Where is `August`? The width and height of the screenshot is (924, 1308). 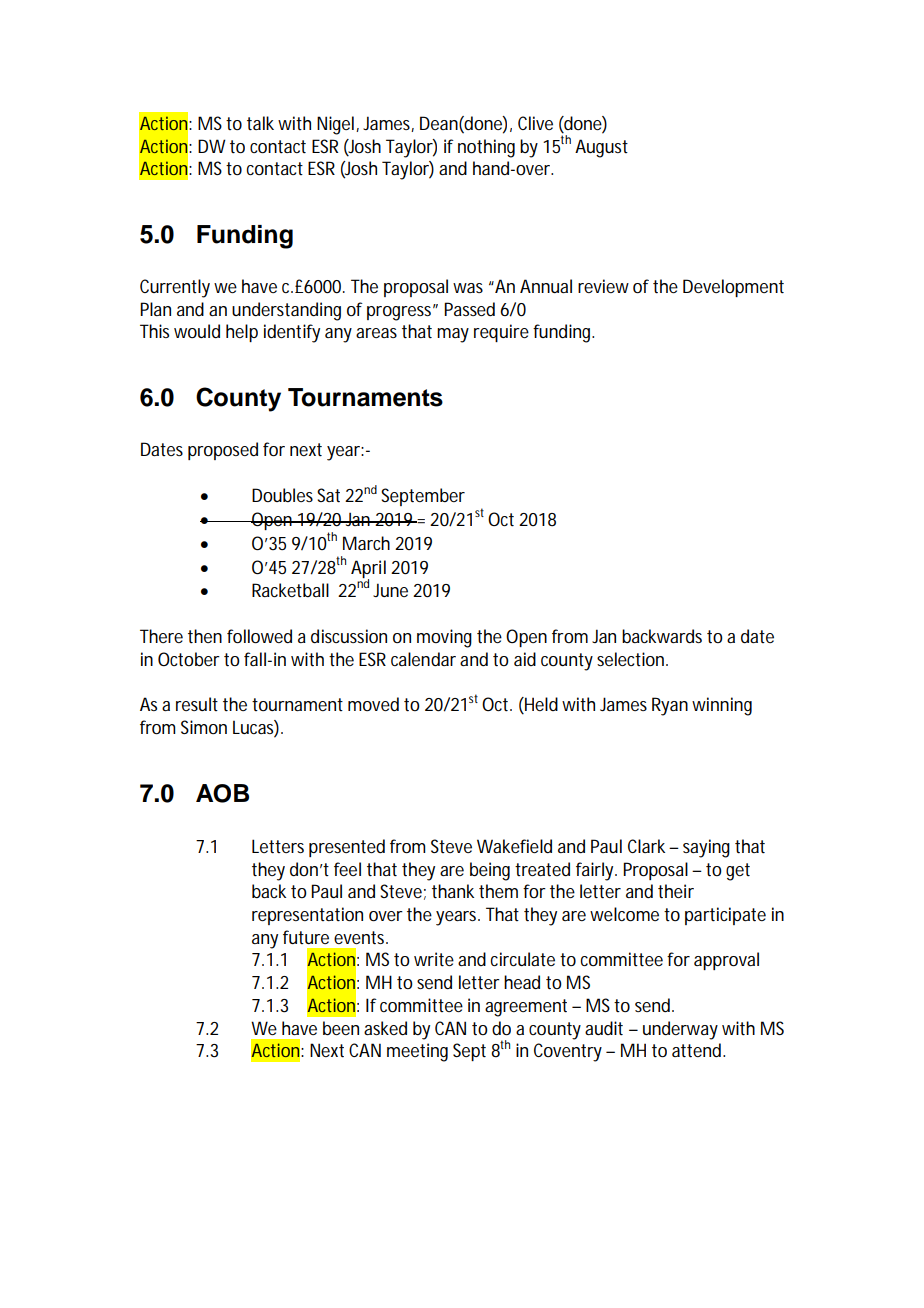
August is located at coordinates (601, 148).
